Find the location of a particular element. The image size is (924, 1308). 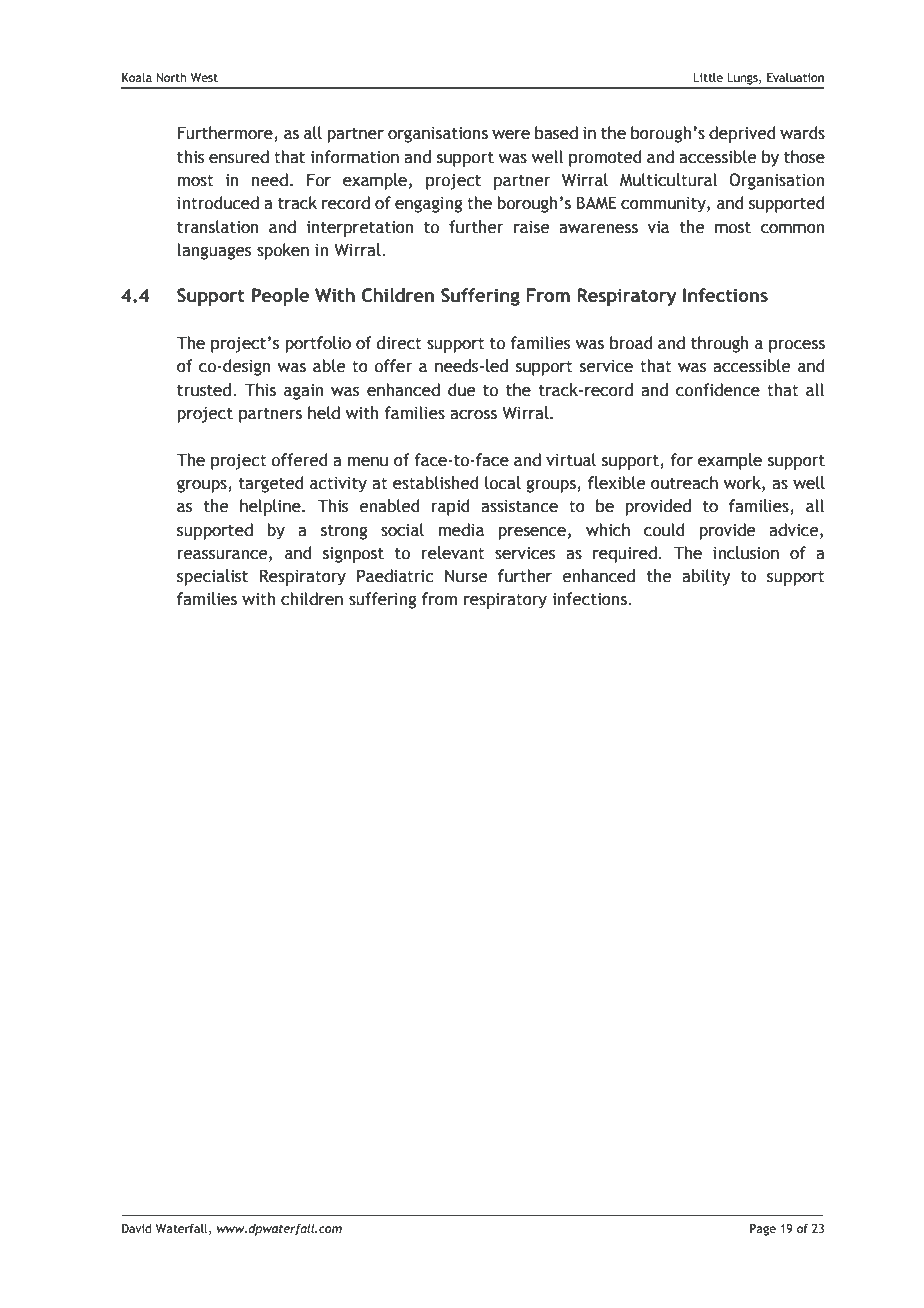

were is located at coordinates (511, 135).
